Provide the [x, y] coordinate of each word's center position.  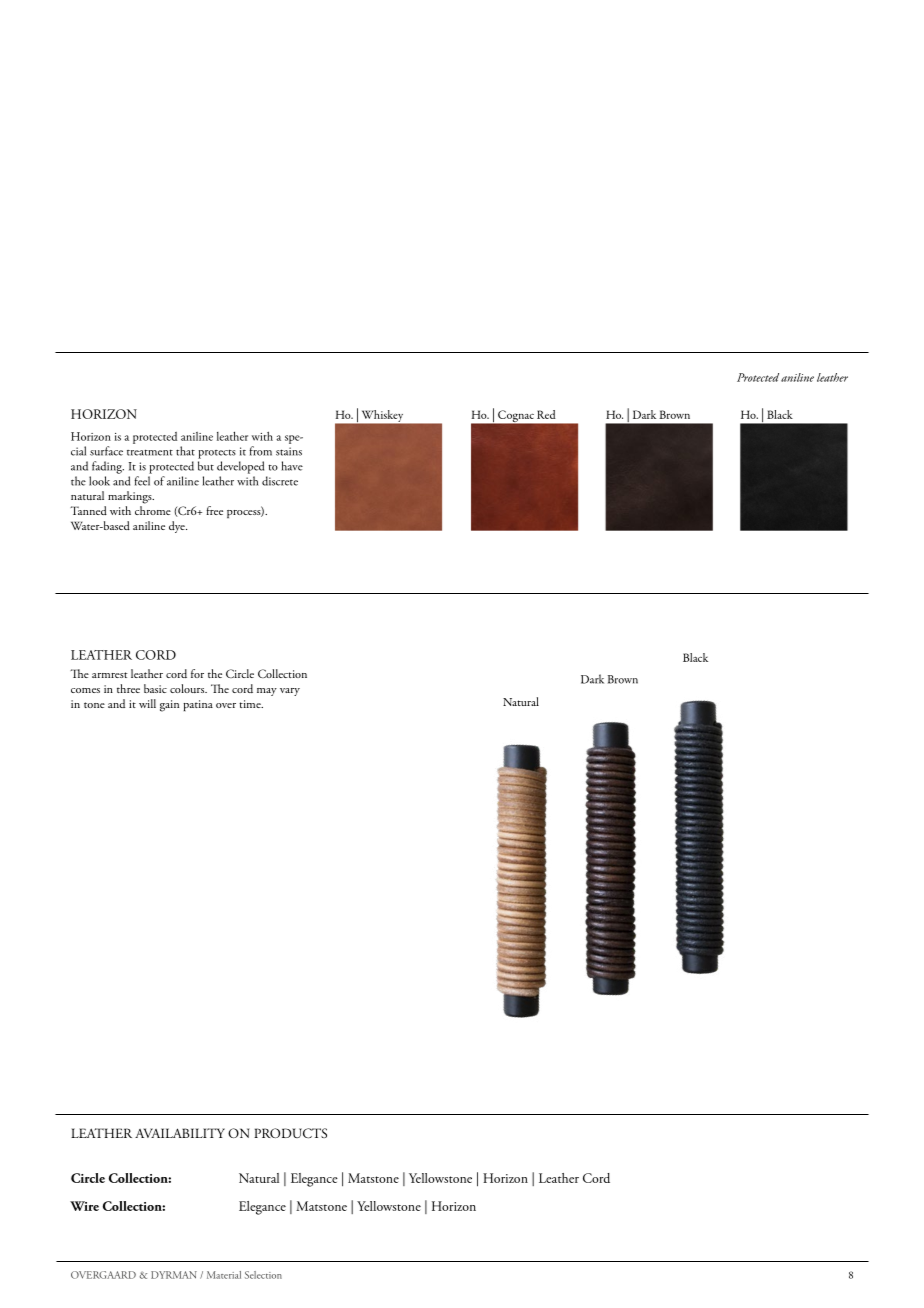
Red [546, 414]
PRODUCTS [290, 1133]
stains [289, 451]
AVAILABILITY [180, 1133]
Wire [84, 1206]
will [147, 703]
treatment [150, 452]
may [267, 692]
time [251, 704]
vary [290, 692]
